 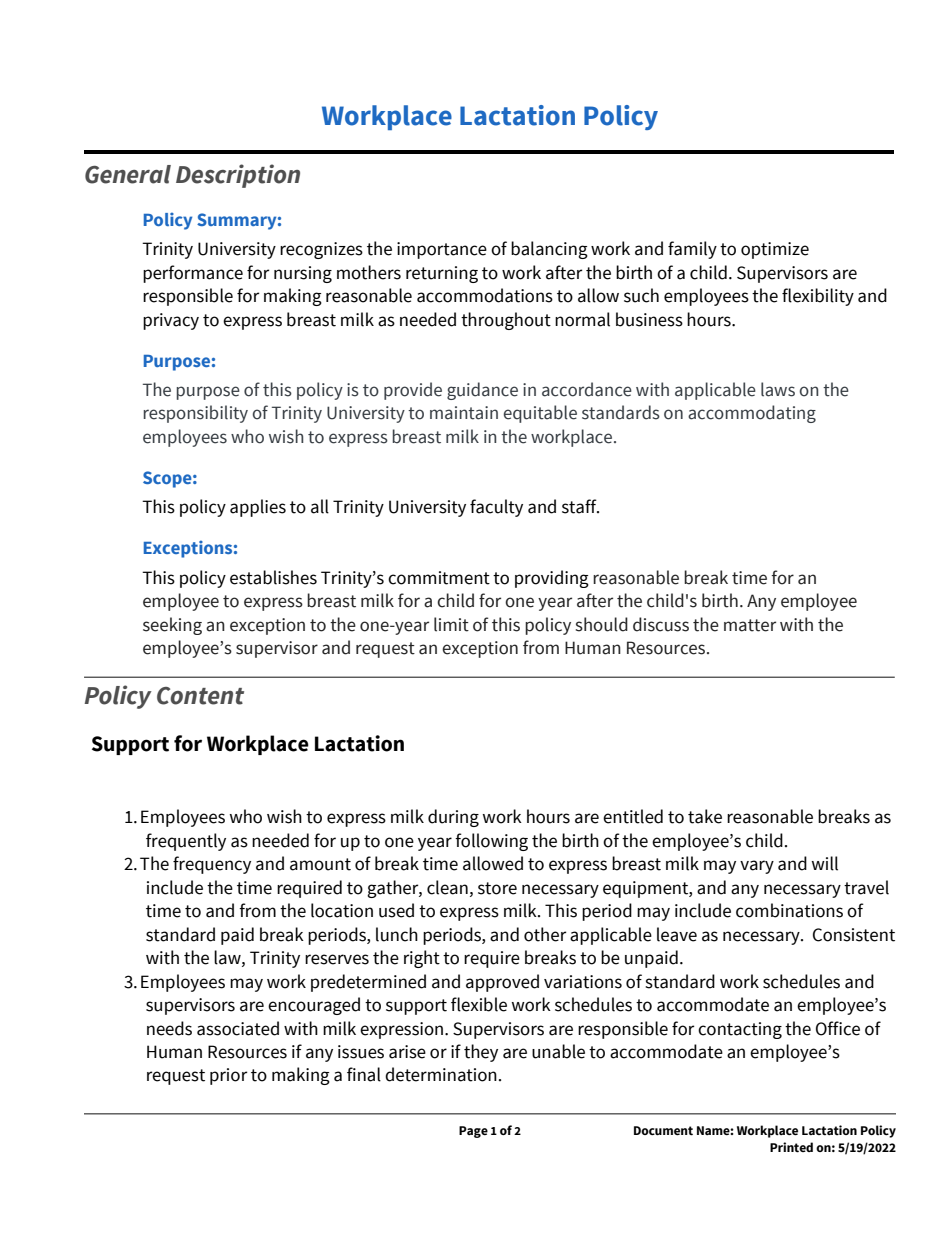 I want to click on balancing, so click(x=549, y=250).
